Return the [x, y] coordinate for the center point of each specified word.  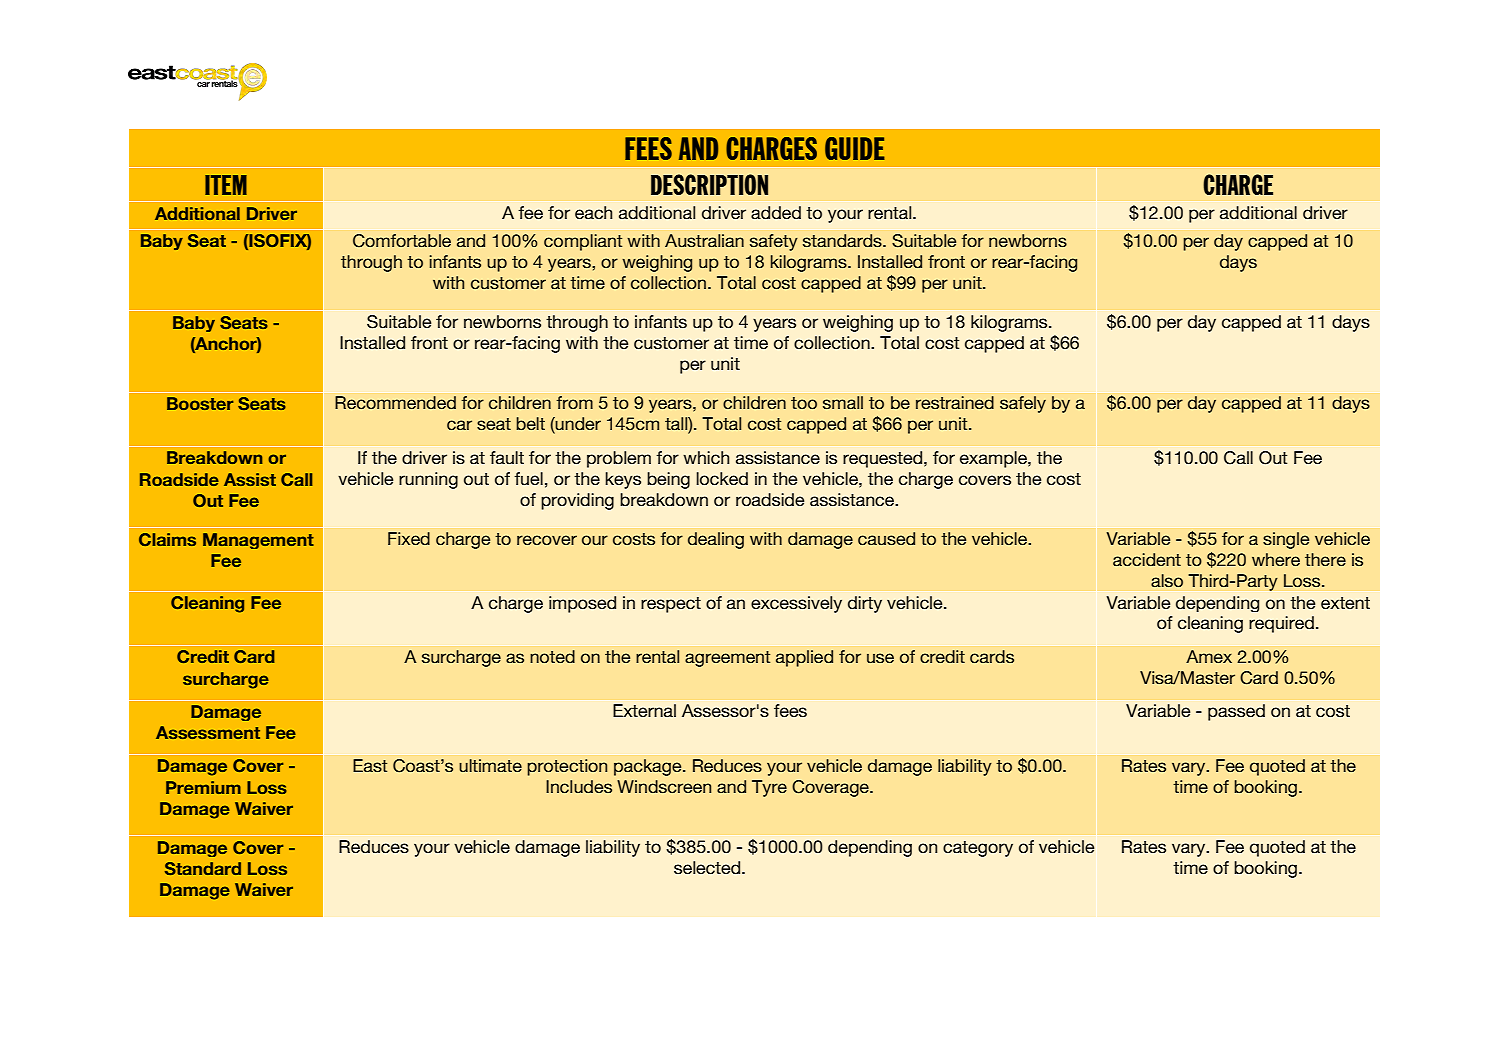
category [978, 849]
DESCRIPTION [709, 184]
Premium [203, 787]
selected [708, 868]
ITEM [226, 185]
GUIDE [855, 148]
